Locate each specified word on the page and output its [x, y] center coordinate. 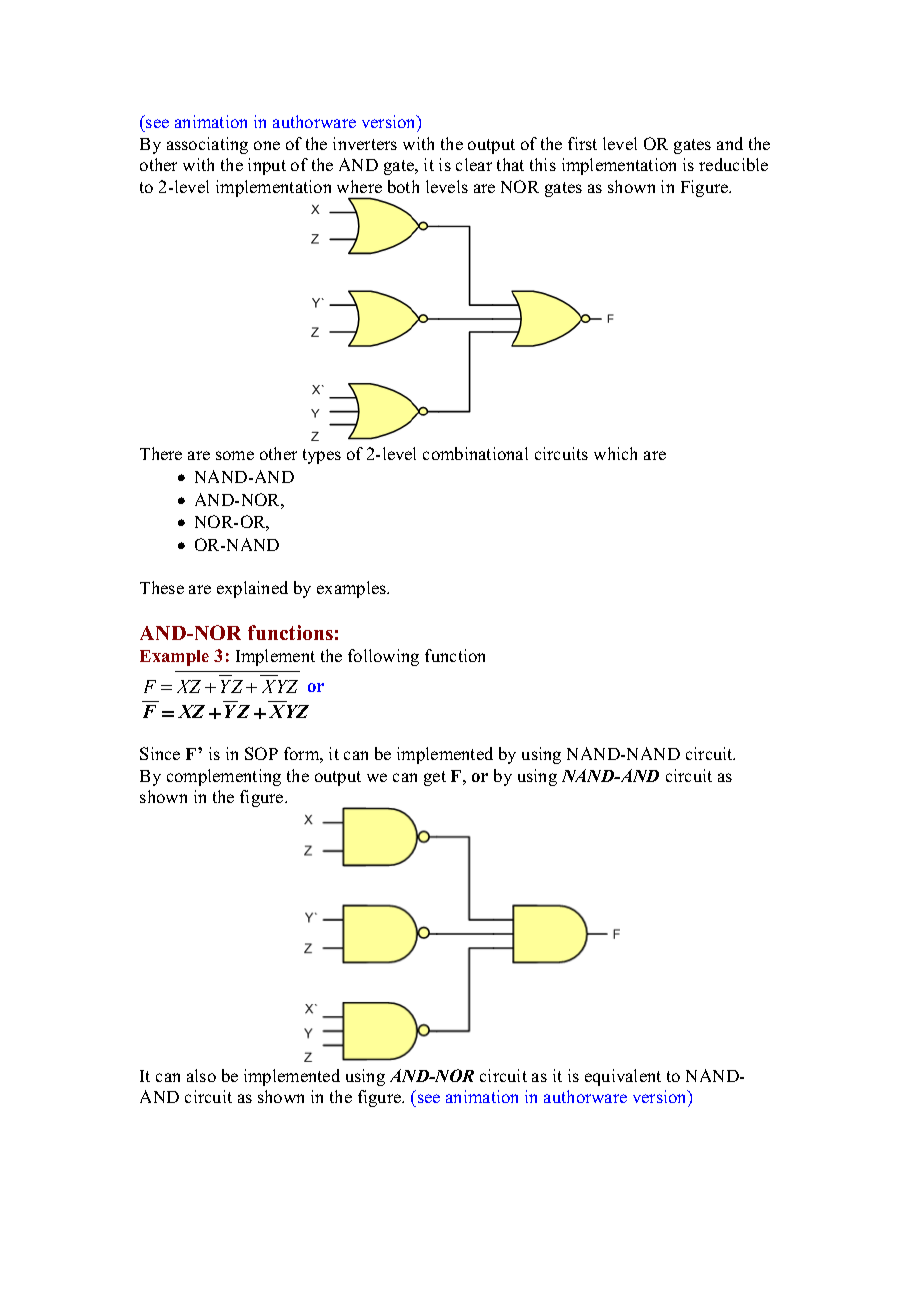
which [615, 453]
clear [474, 164]
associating [207, 145]
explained [252, 589]
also [201, 1075]
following [383, 657]
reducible [733, 164]
